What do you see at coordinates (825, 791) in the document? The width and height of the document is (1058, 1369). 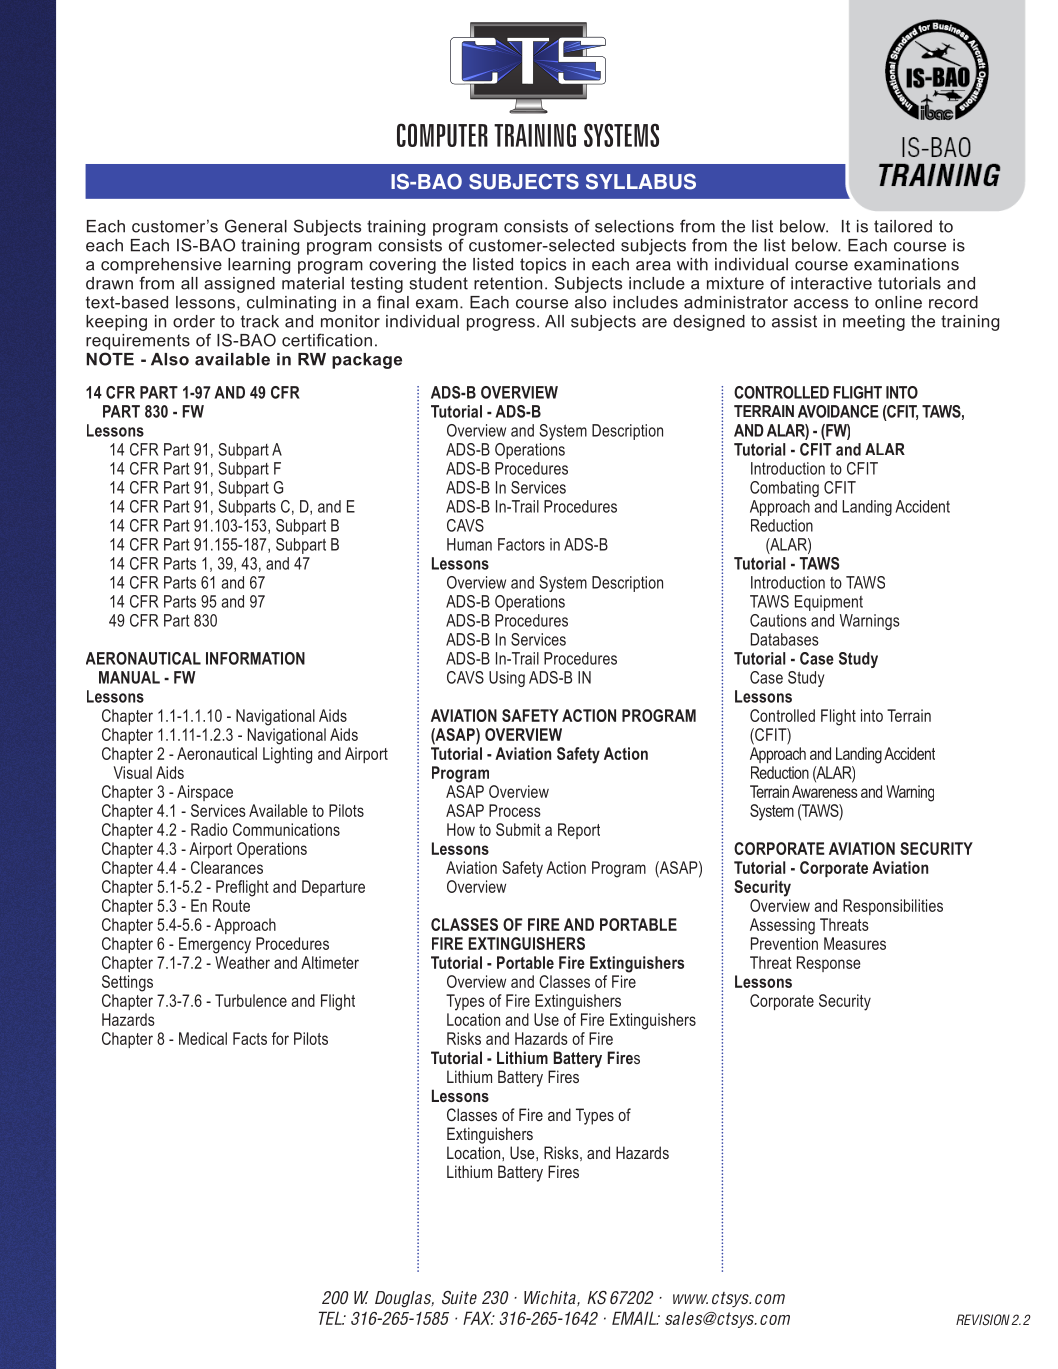 I see `Awareness` at bounding box center [825, 791].
